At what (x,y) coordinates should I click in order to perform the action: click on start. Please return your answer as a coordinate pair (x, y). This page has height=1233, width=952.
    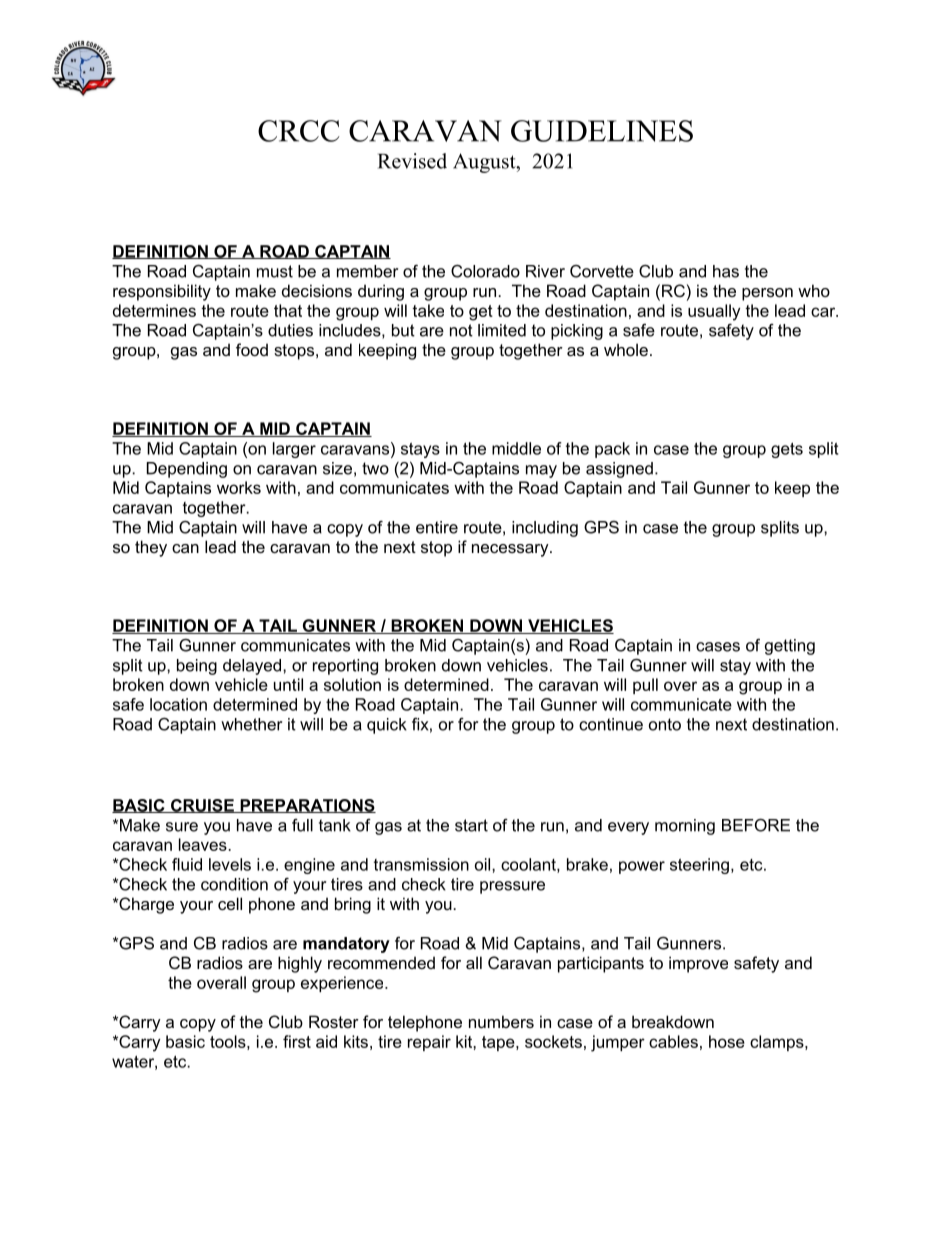
    Looking at the image, I should click on (471, 825).
